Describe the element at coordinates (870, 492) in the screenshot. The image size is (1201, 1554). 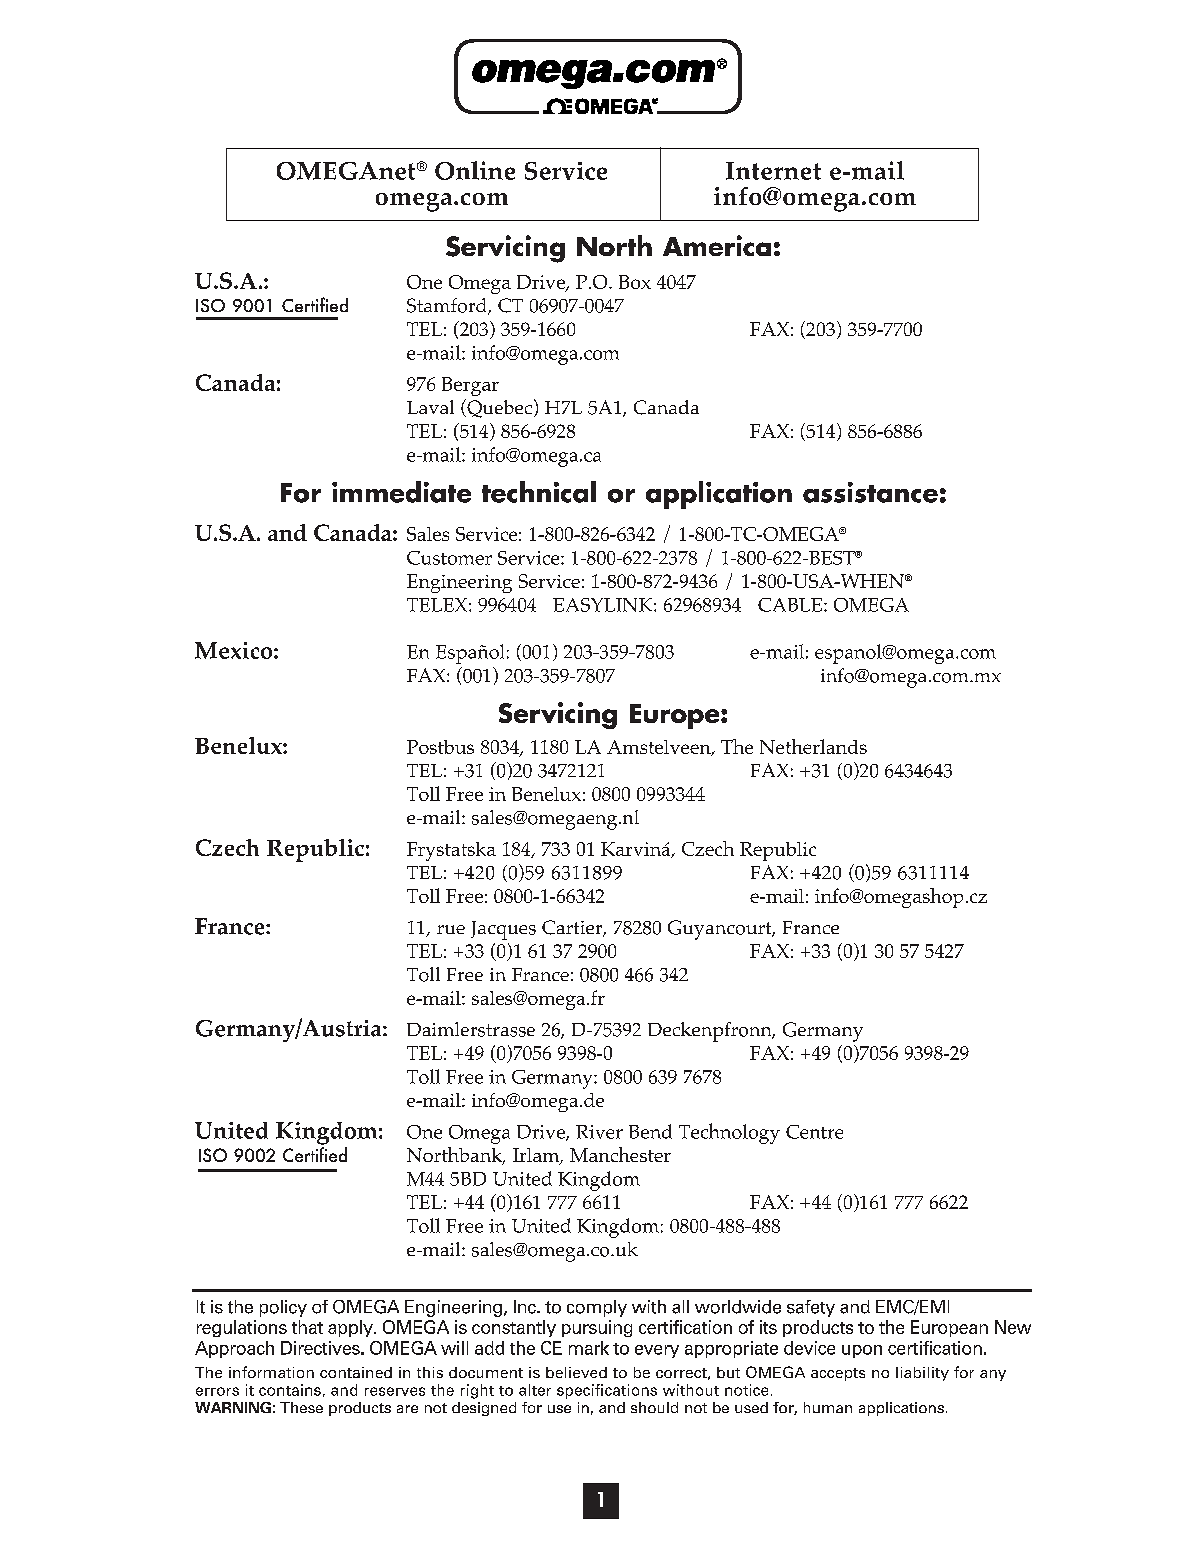
I see `assistance` at that location.
